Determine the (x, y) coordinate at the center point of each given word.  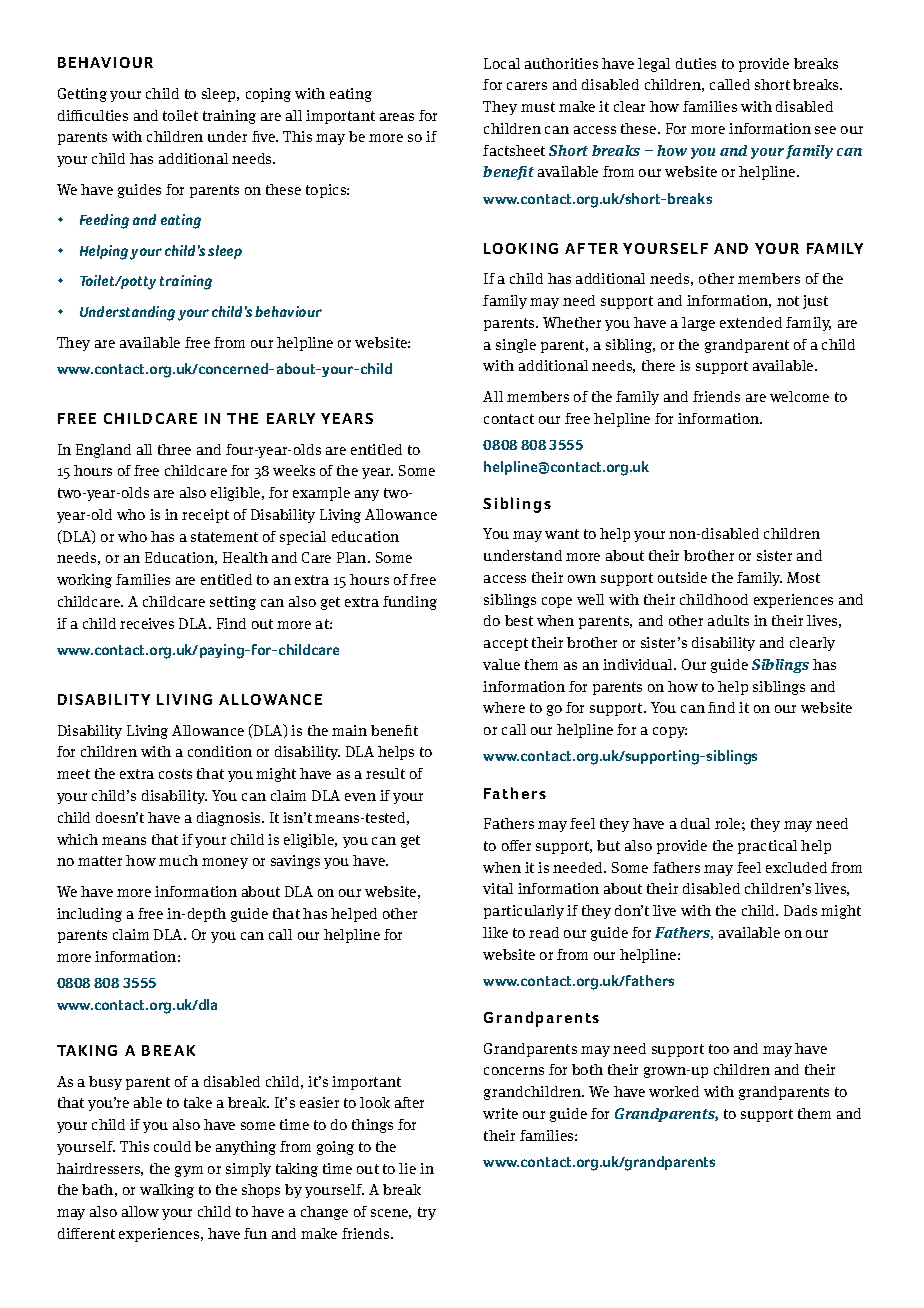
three (174, 449)
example (321, 494)
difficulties (93, 115)
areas (397, 117)
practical (767, 847)
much (178, 860)
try (427, 1213)
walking (167, 1191)
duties (696, 63)
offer (516, 845)
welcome (799, 396)
